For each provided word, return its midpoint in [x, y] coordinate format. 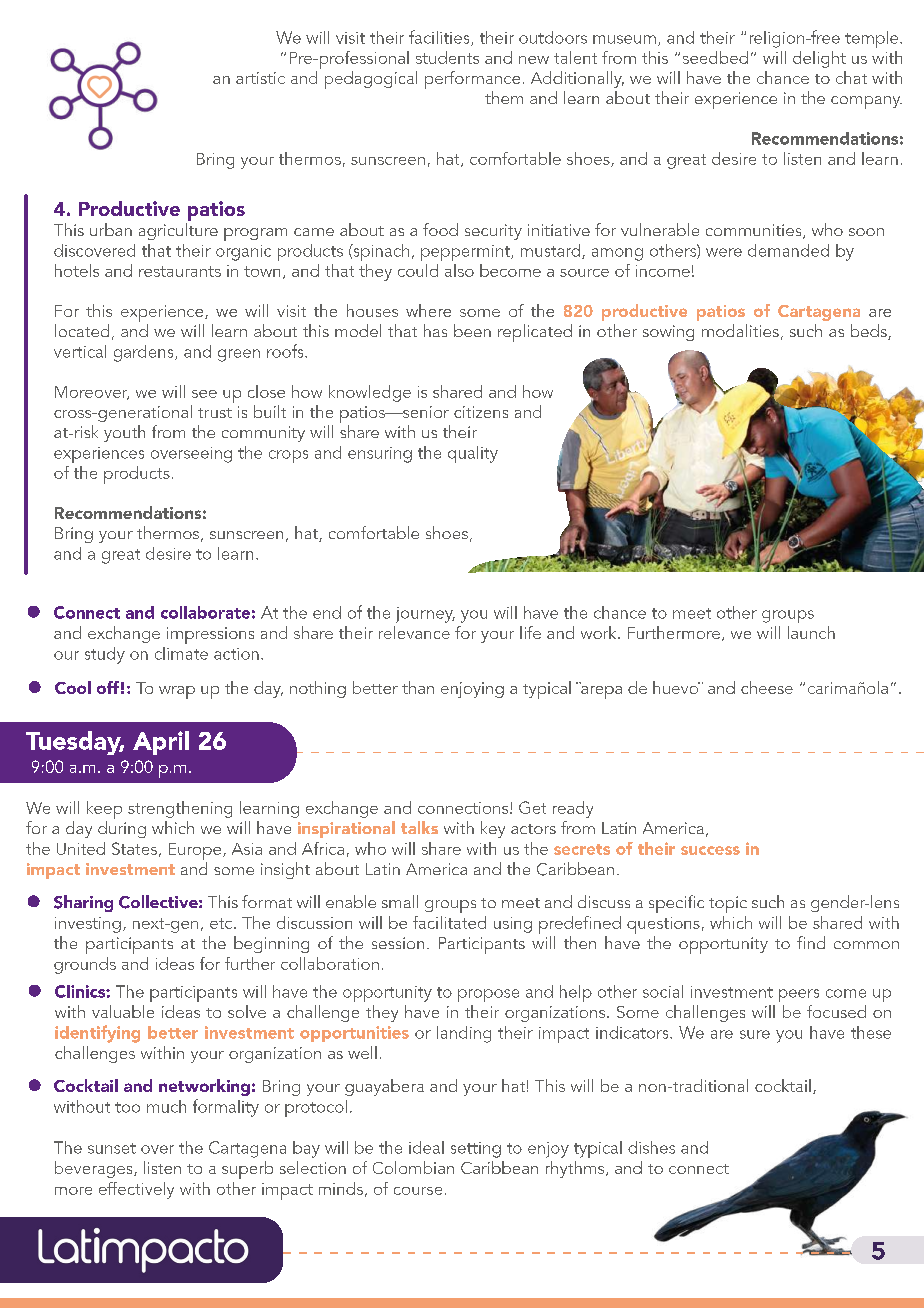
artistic [260, 78]
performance [472, 80]
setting [476, 1150]
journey [425, 615]
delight [819, 59]
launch [811, 632]
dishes [651, 1147]
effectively [136, 1190]
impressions [210, 635]
